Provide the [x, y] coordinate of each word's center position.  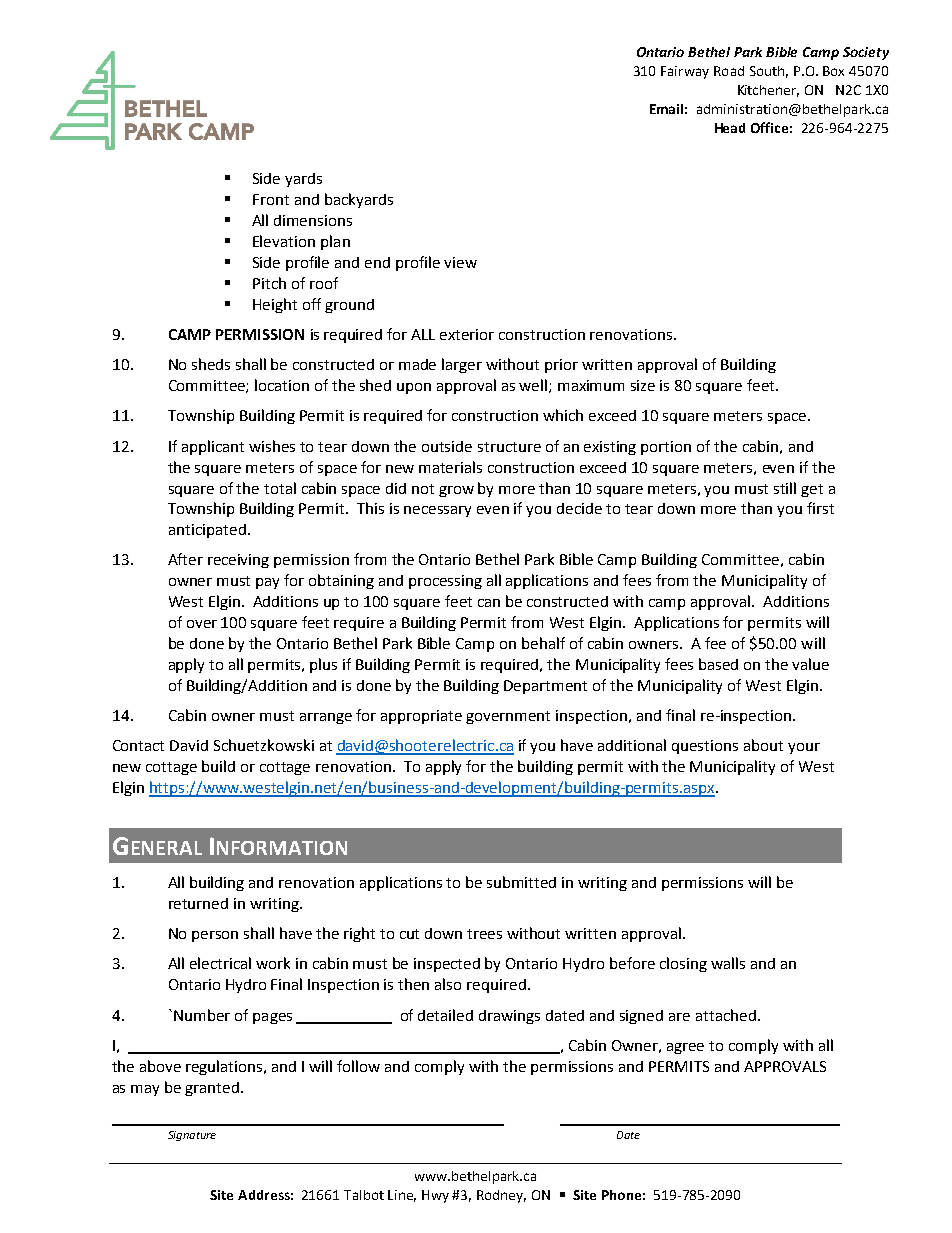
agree [685, 1048]
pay [267, 583]
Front [271, 199]
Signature [192, 1136]
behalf [543, 643]
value [810, 664]
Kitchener [768, 91]
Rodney [501, 1196]
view [460, 262]
